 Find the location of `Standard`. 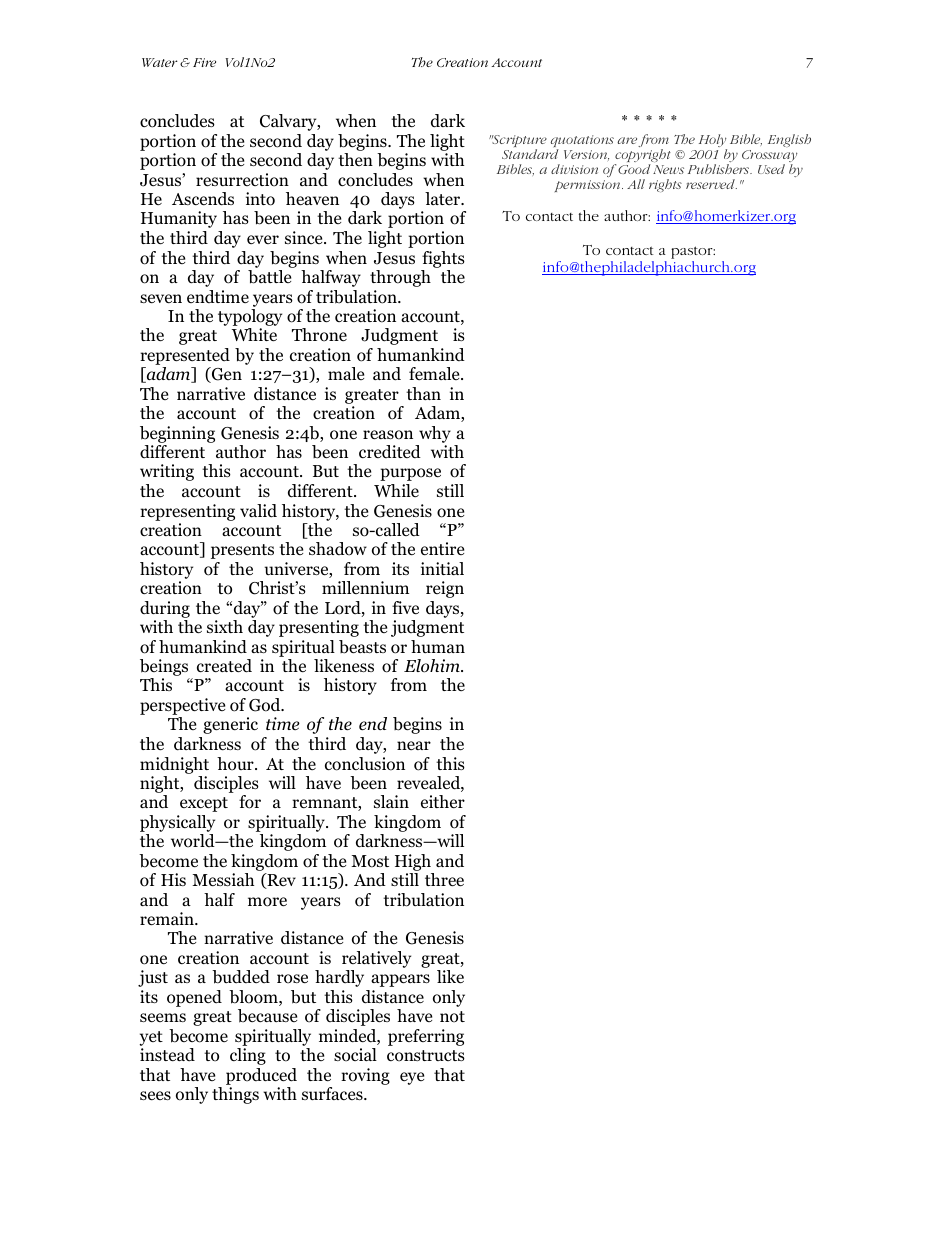

Standard is located at coordinates (530, 154).
